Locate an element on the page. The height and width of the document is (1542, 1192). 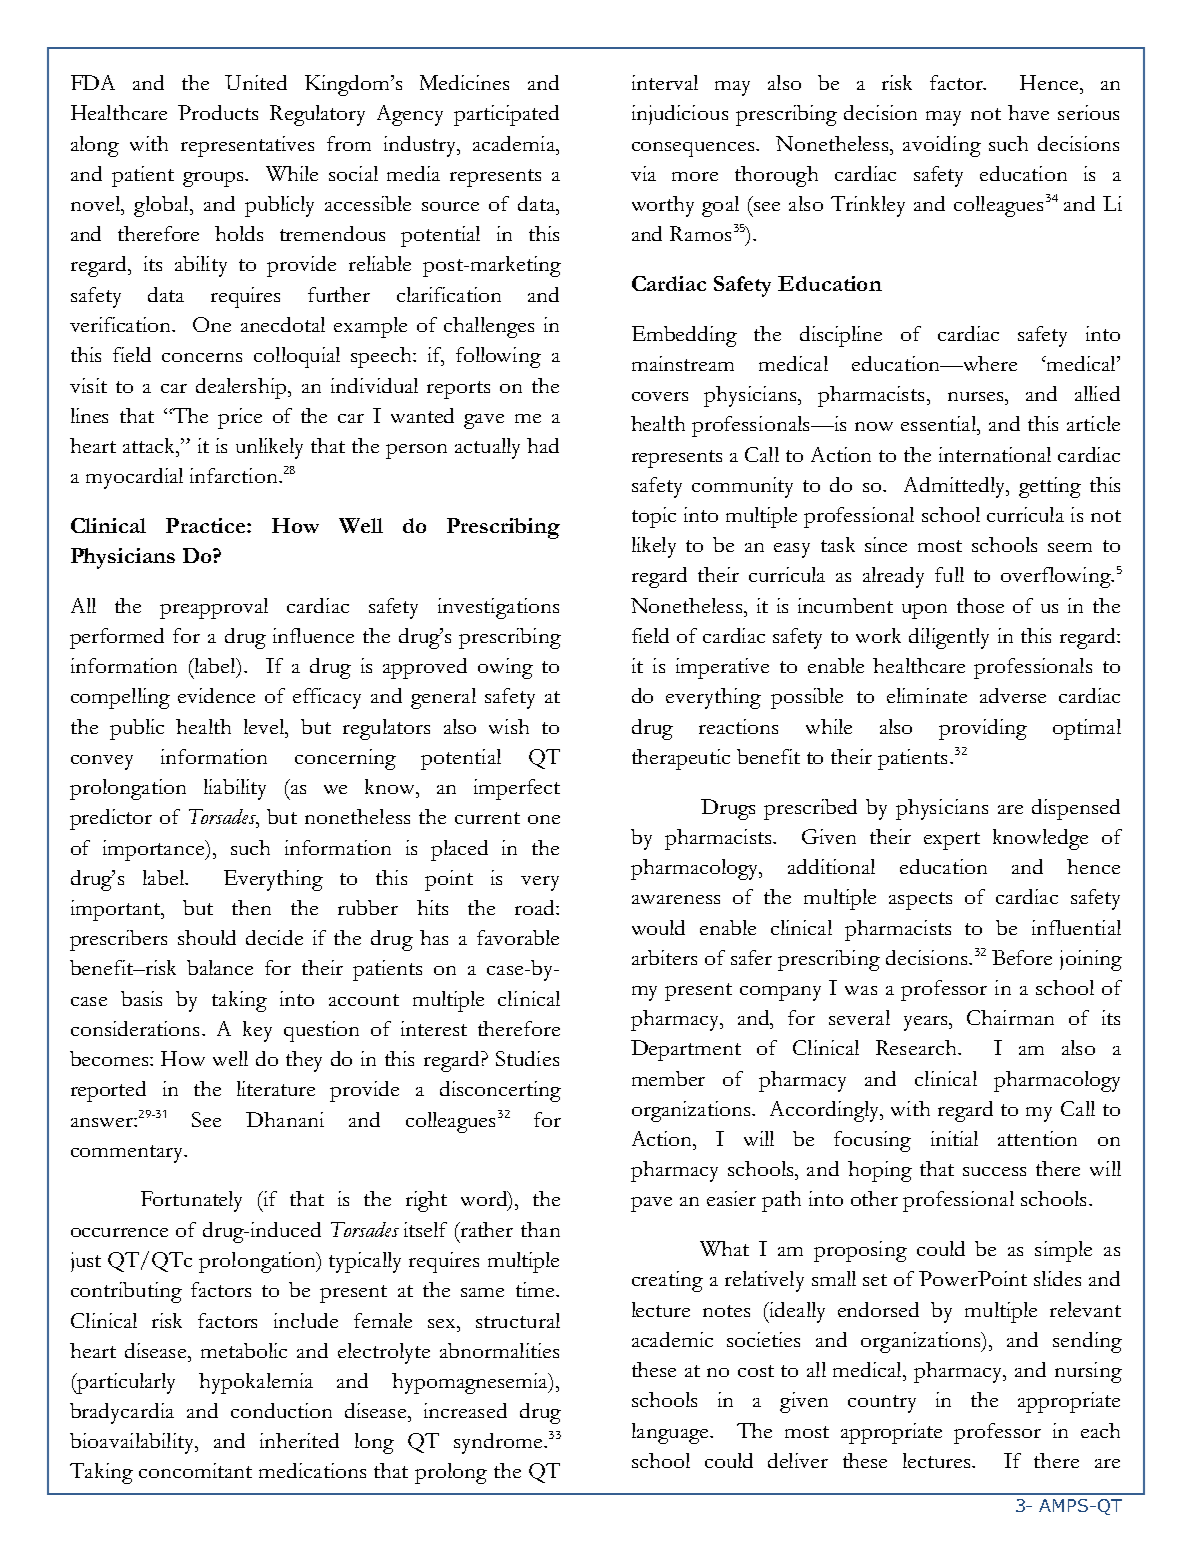
level is located at coordinates (265, 726).
